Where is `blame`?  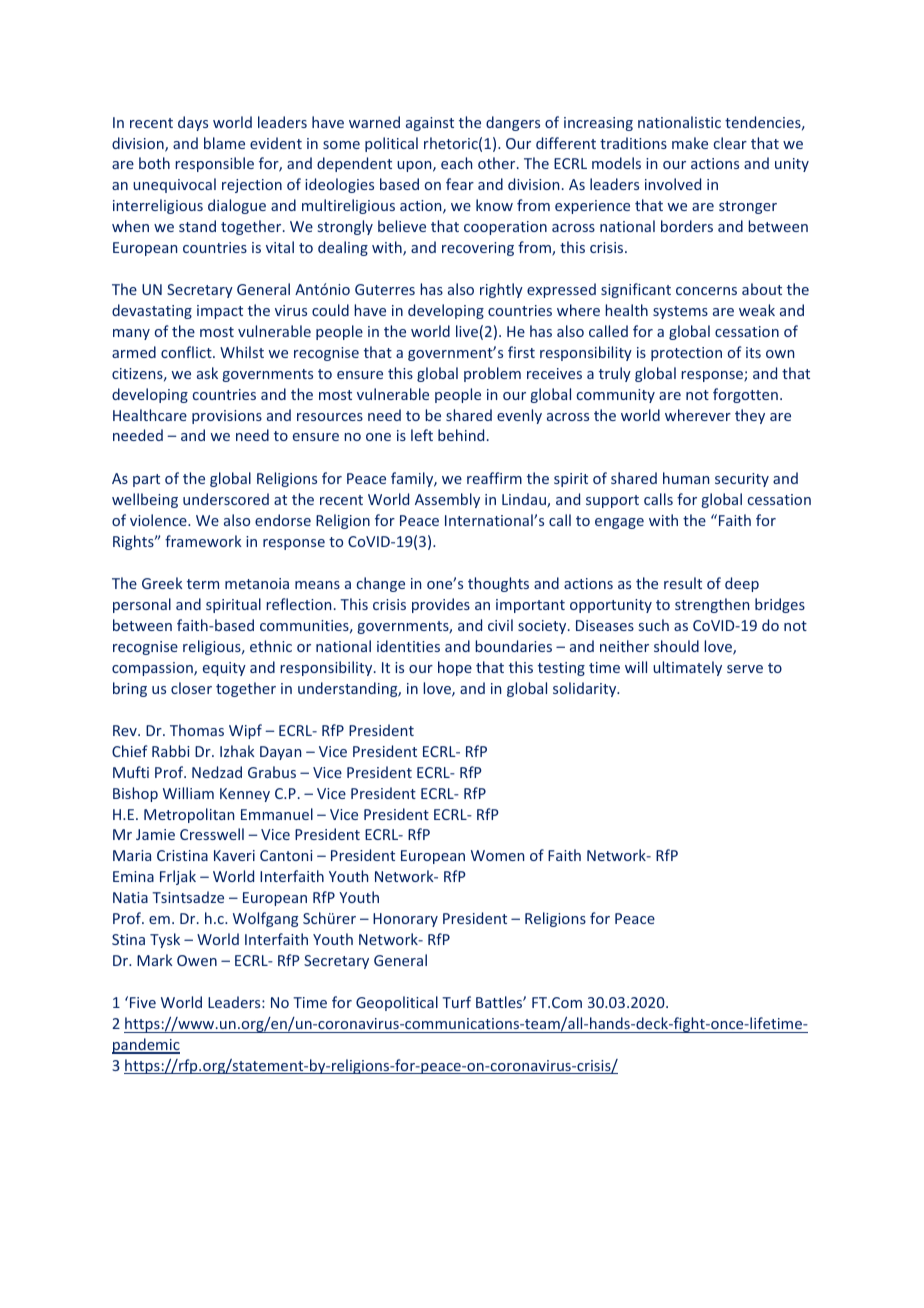
blame is located at coordinates (224, 143).
